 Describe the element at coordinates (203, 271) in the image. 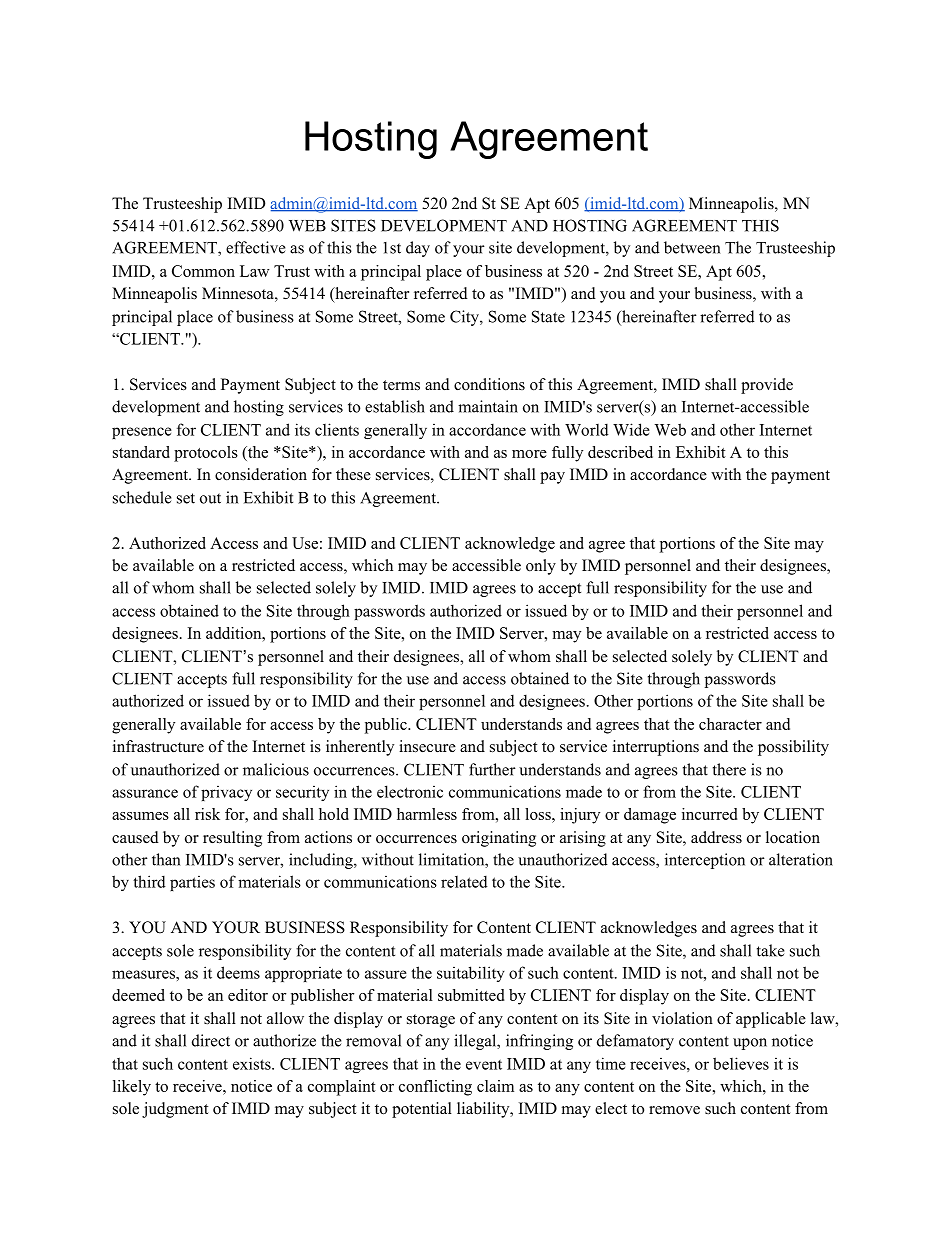

I see `Common` at that location.
